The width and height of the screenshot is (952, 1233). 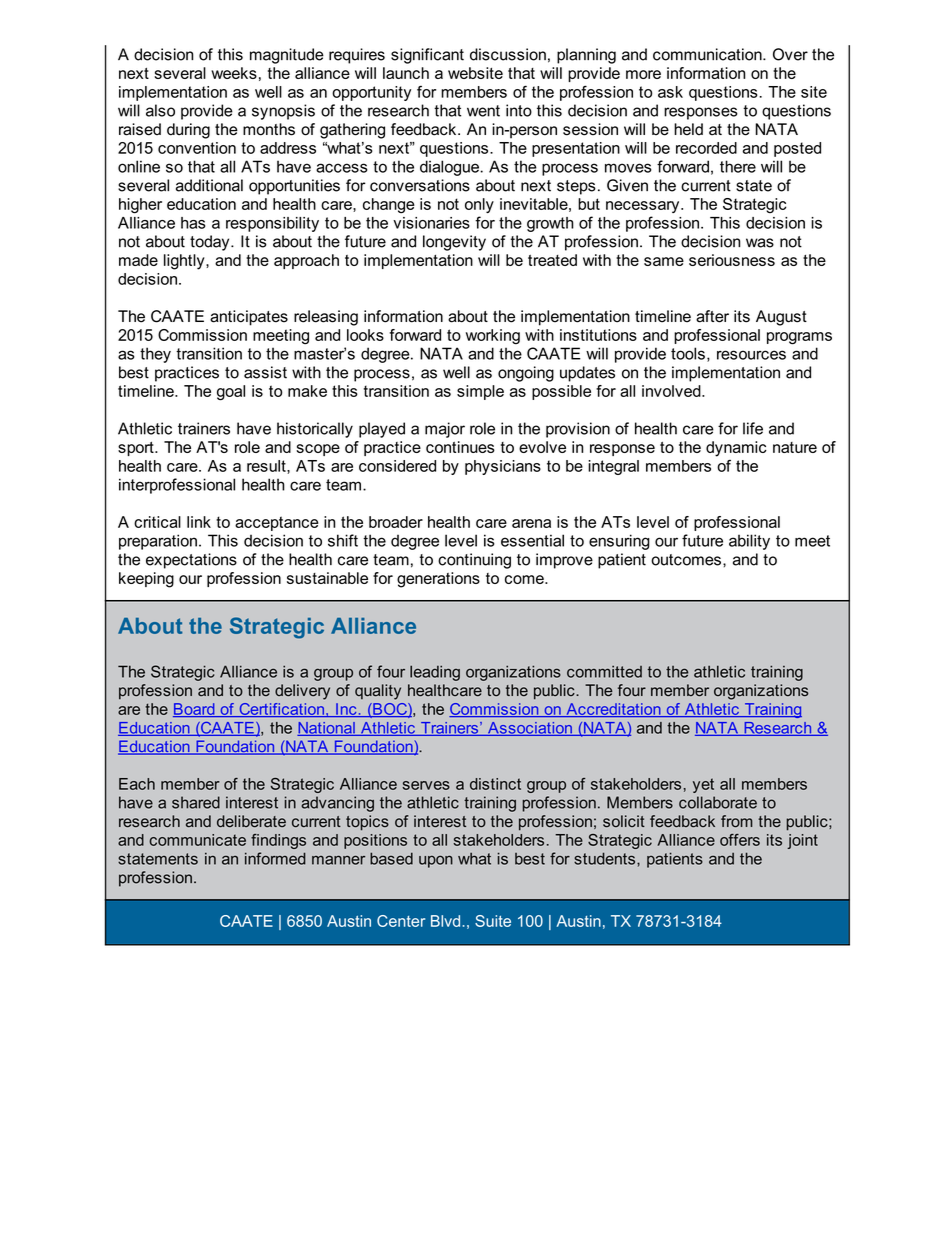 I want to click on weeks, so click(x=234, y=73).
